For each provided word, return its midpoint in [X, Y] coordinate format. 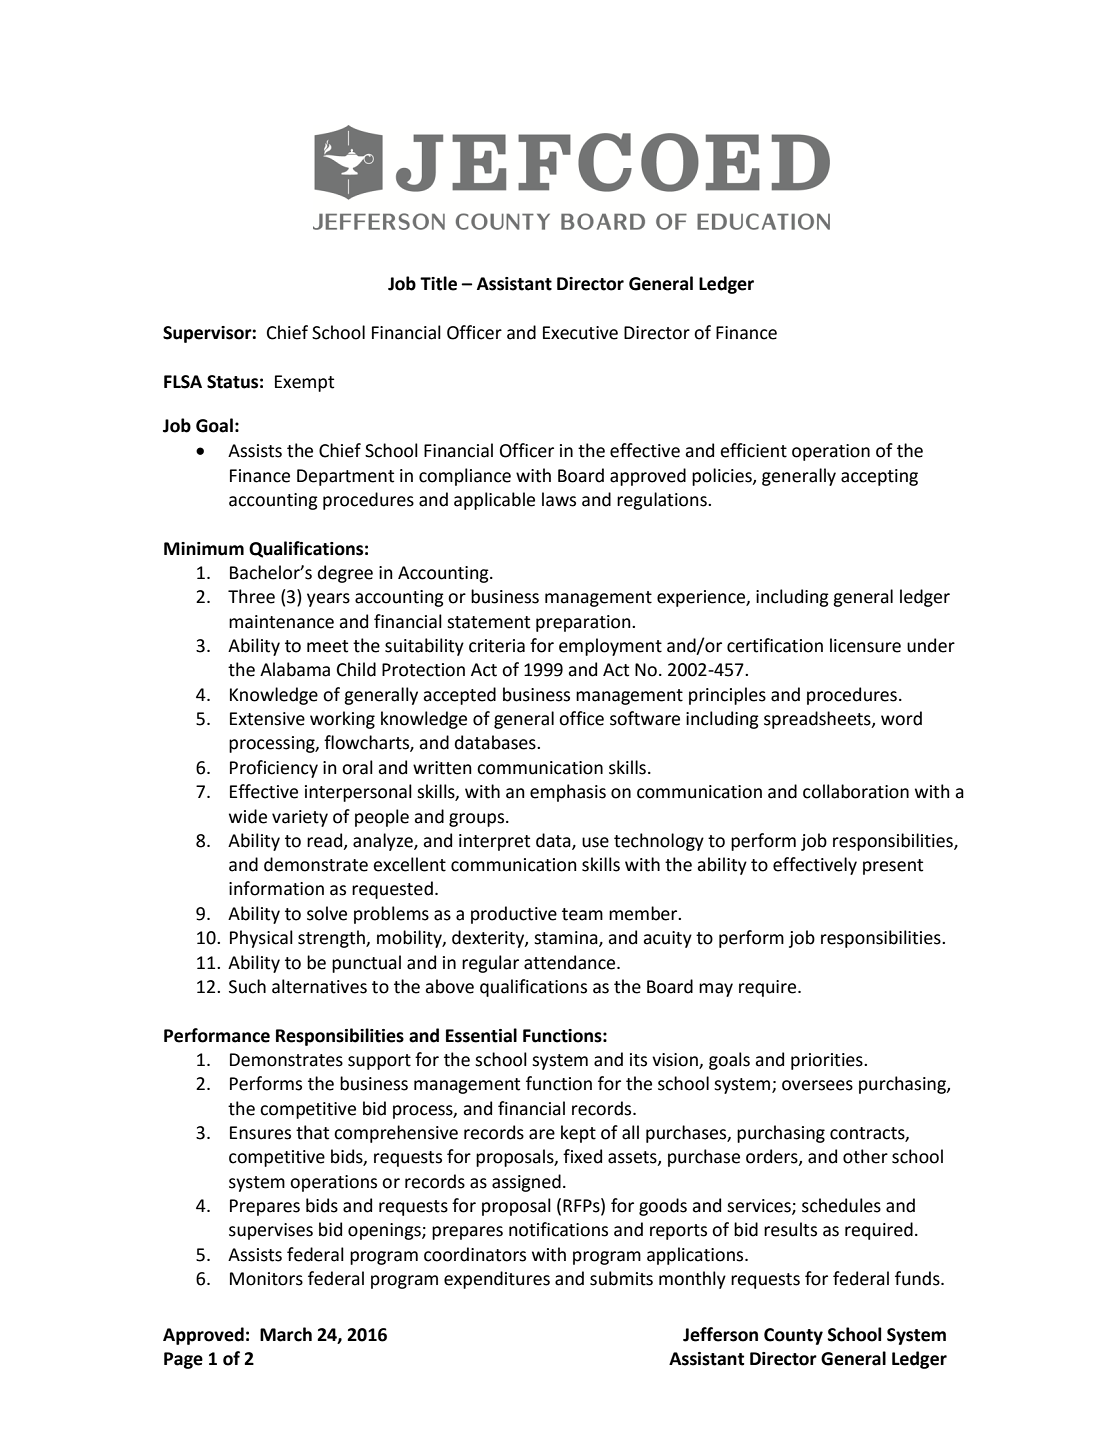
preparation [584, 623]
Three [251, 596]
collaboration [856, 791]
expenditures [497, 1280]
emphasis [568, 793]
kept [578, 1134]
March [286, 1334]
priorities [828, 1061]
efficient [753, 450]
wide [248, 816]
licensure [865, 645]
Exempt [304, 383]
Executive [580, 333]
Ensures [260, 1133]
